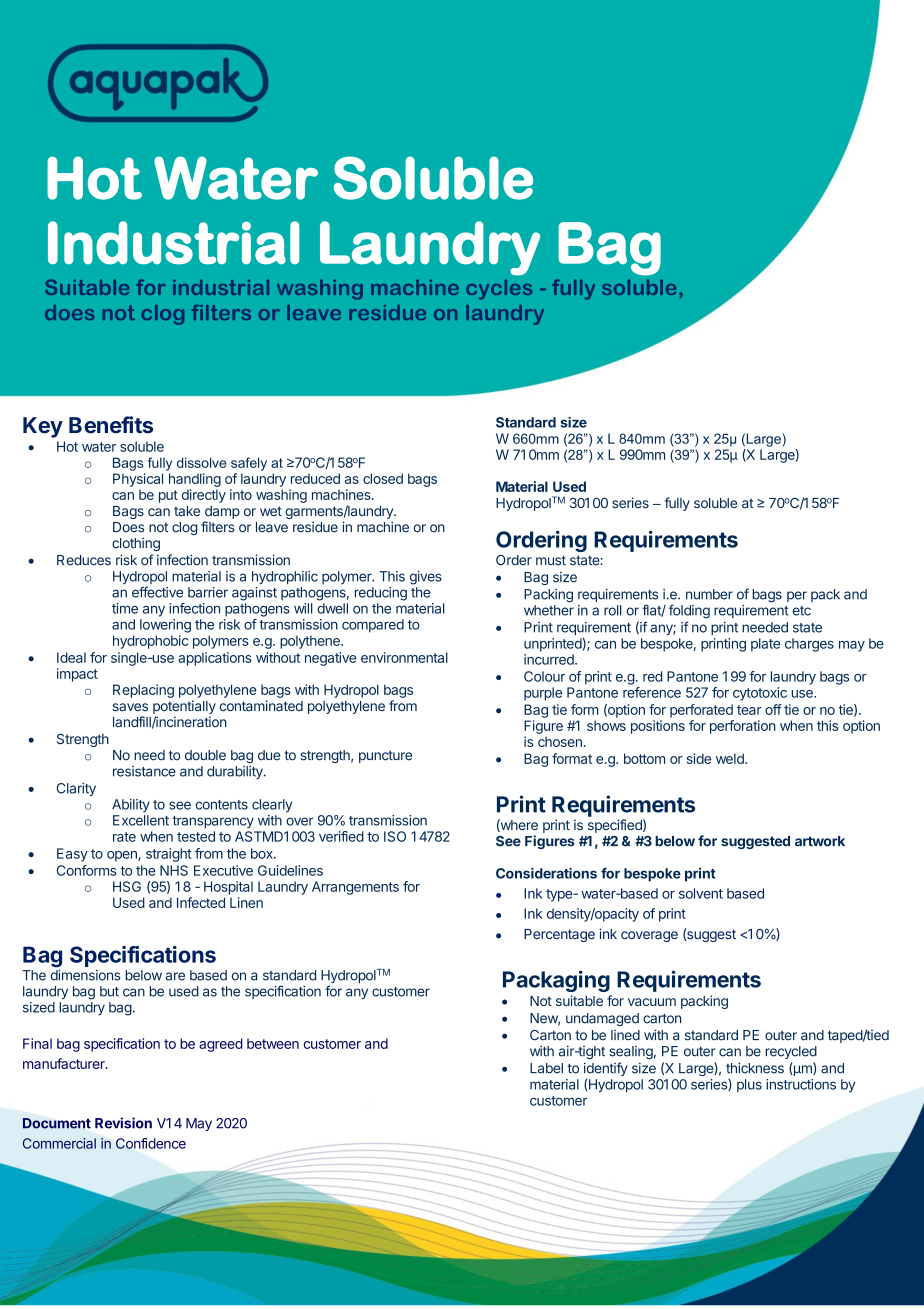 The image size is (924, 1309). I want to click on puncture, so click(385, 756).
